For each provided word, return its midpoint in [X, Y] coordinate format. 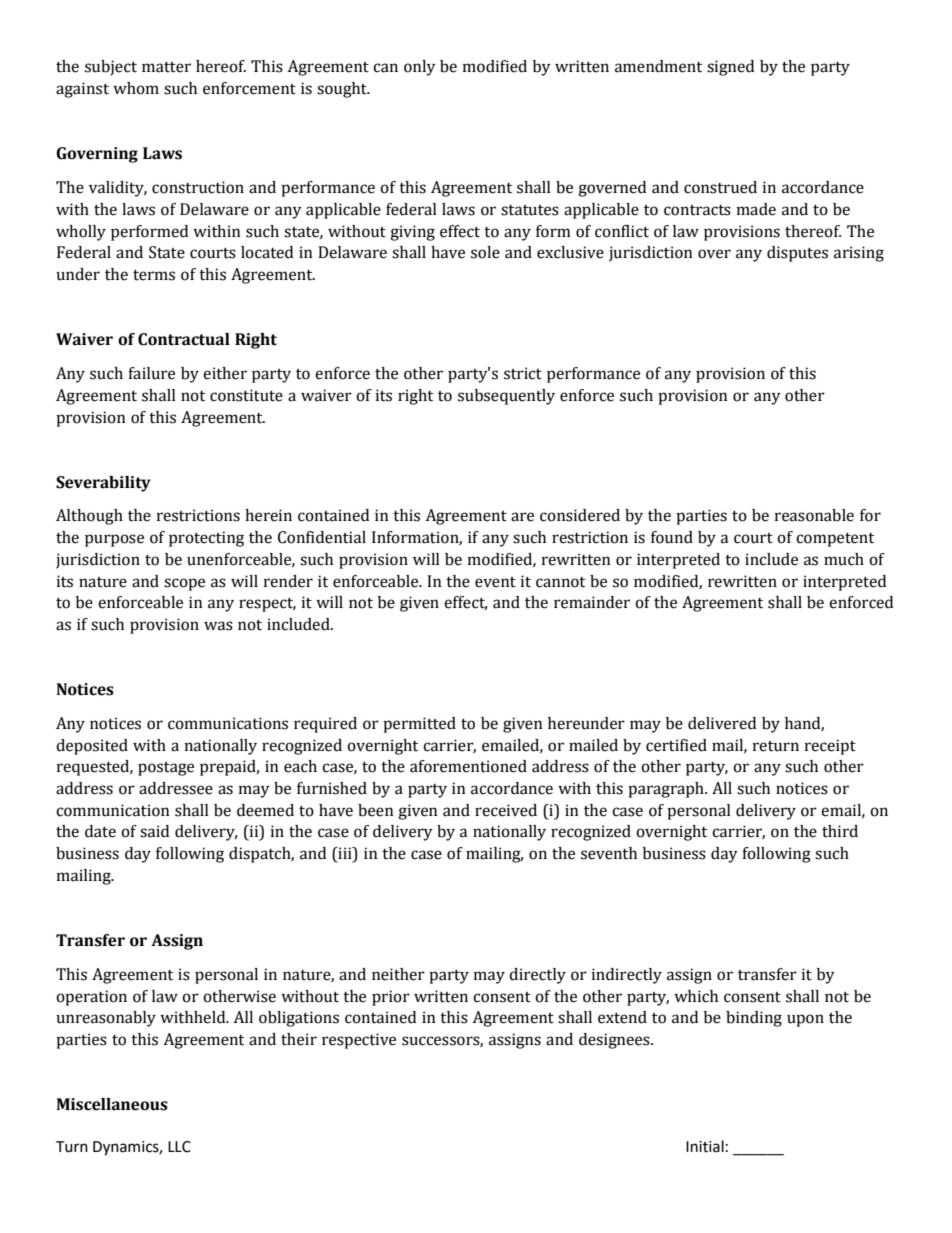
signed [730, 68]
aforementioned [468, 766]
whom [136, 88]
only [420, 68]
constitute [246, 395]
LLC [179, 1147]
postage [166, 769]
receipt [830, 747]
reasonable [814, 515]
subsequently [506, 397]
